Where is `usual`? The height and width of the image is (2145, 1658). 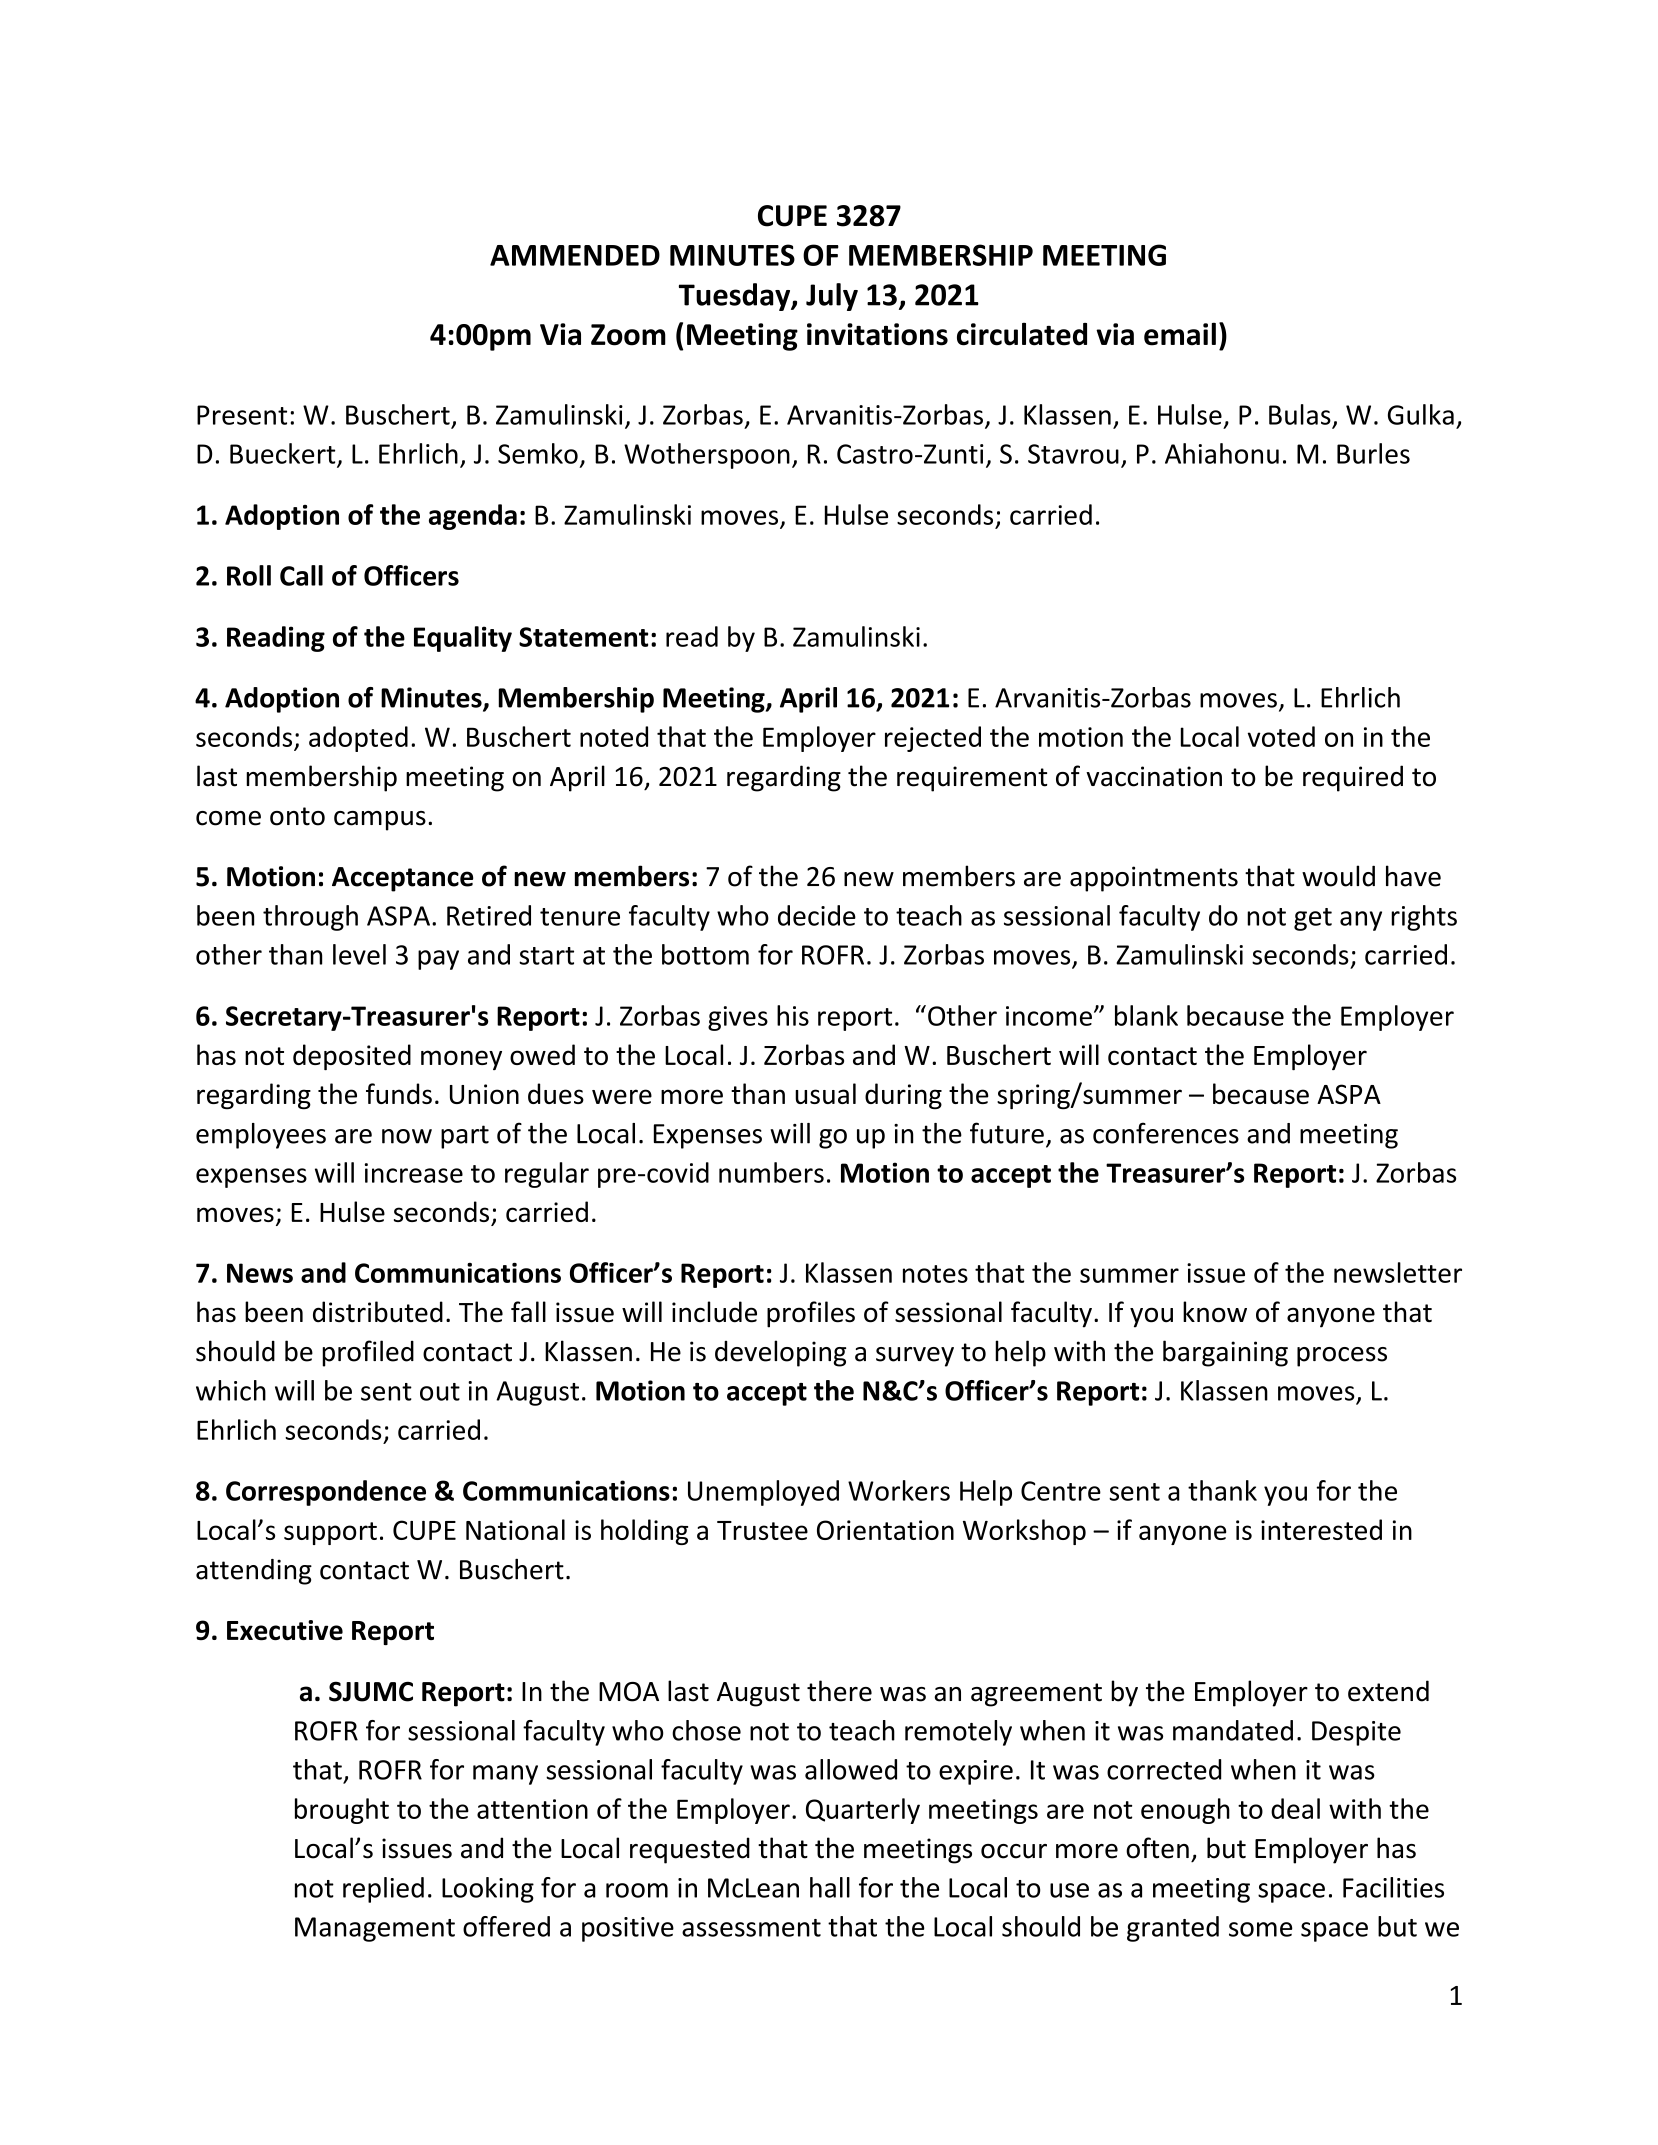
usual is located at coordinates (825, 1093).
